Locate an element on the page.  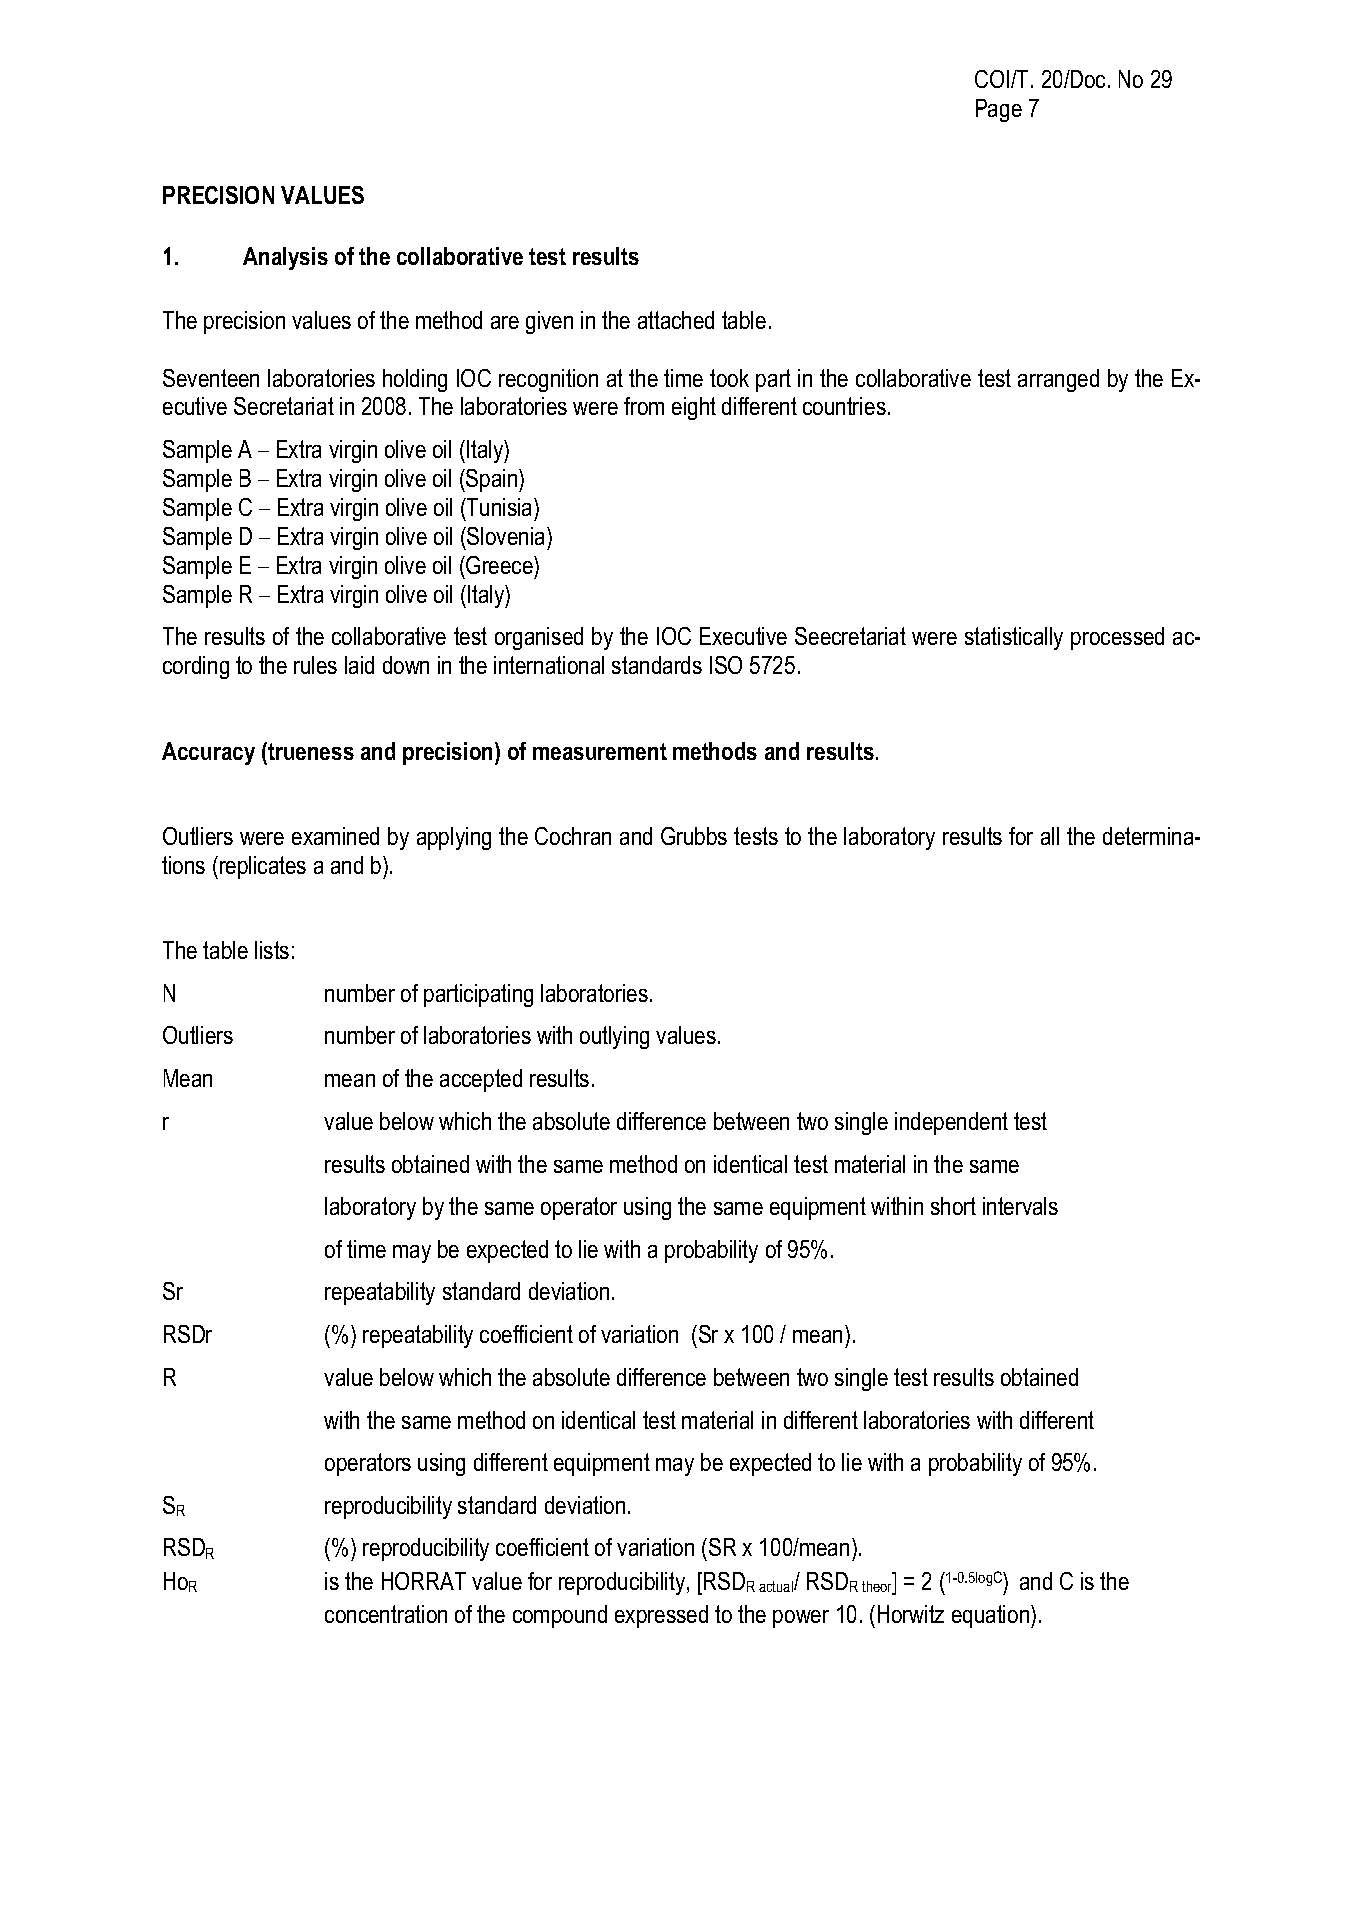
Cochran is located at coordinates (573, 836).
